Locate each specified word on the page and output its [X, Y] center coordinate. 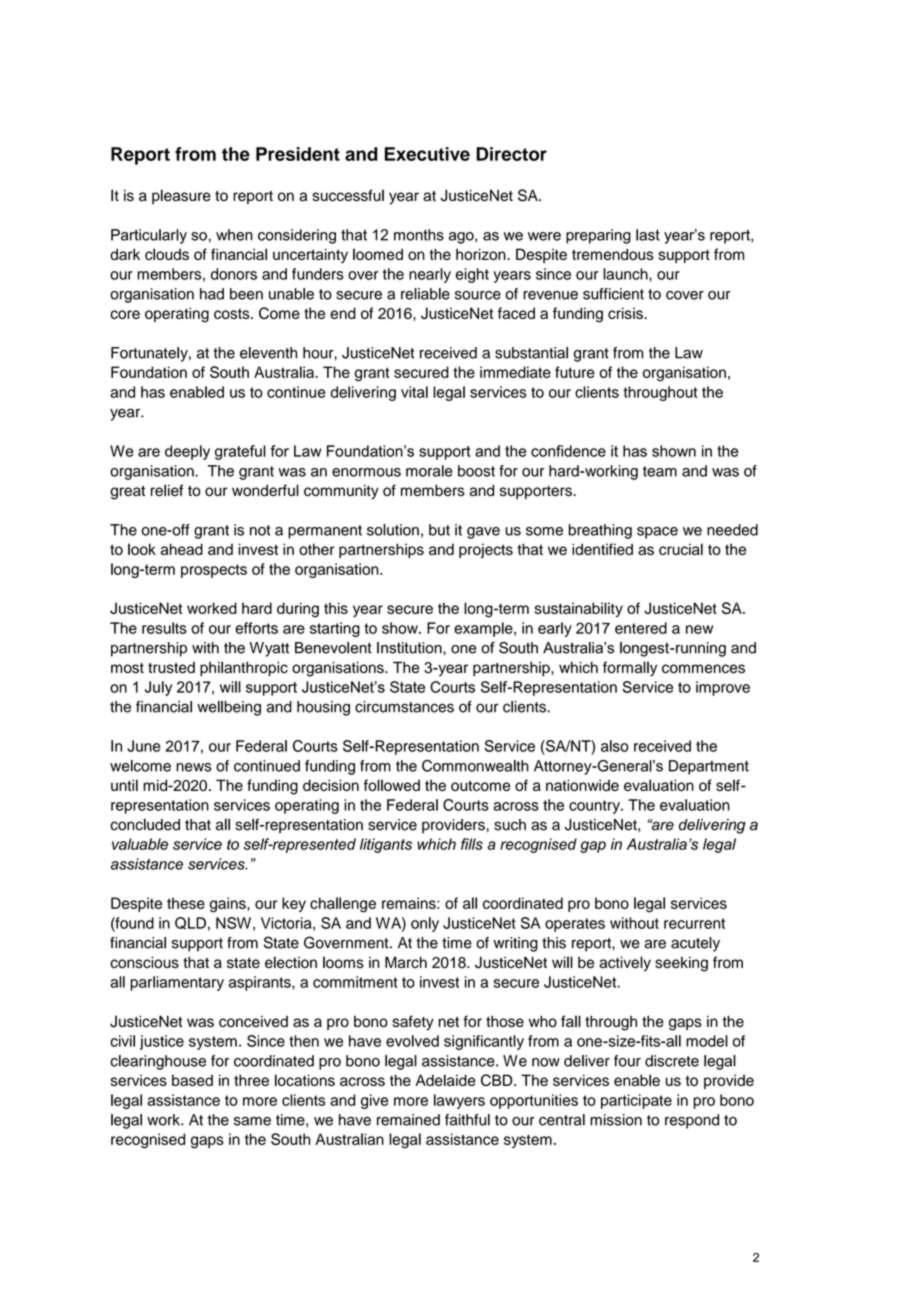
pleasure [181, 196]
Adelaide [446, 1080]
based [192, 1080]
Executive [427, 154]
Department [709, 767]
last [648, 235]
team [660, 471]
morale [429, 471]
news [194, 767]
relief [167, 490]
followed [392, 785]
